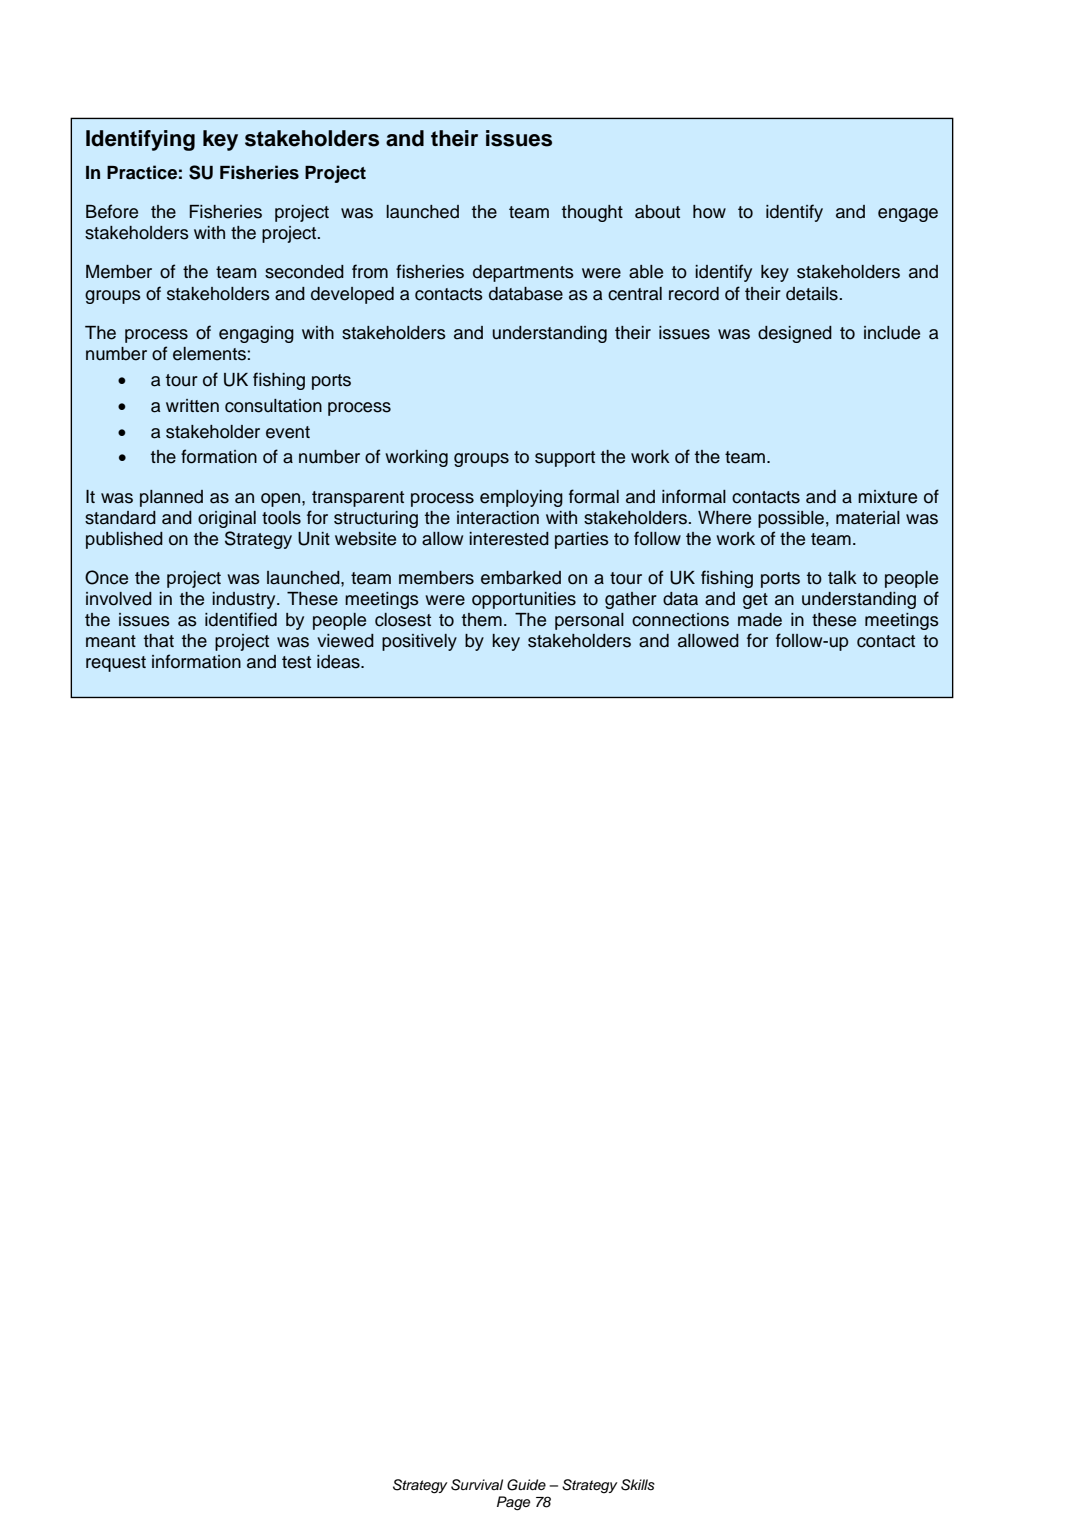 Image resolution: width=1087 pixels, height=1539 pixels. What do you see at coordinates (227, 519) in the page?
I see `original` at bounding box center [227, 519].
